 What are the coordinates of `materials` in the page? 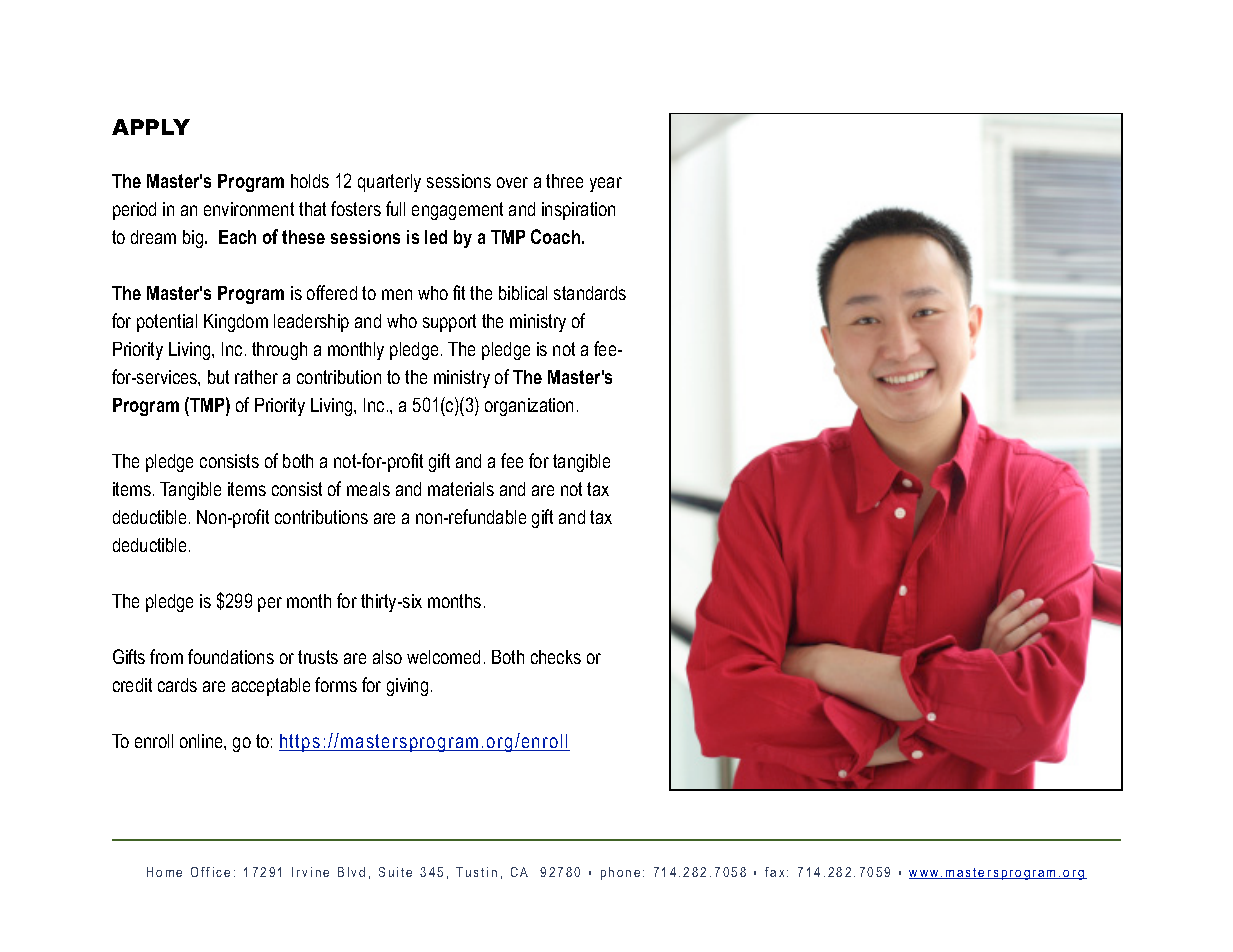 It's located at (461, 489).
